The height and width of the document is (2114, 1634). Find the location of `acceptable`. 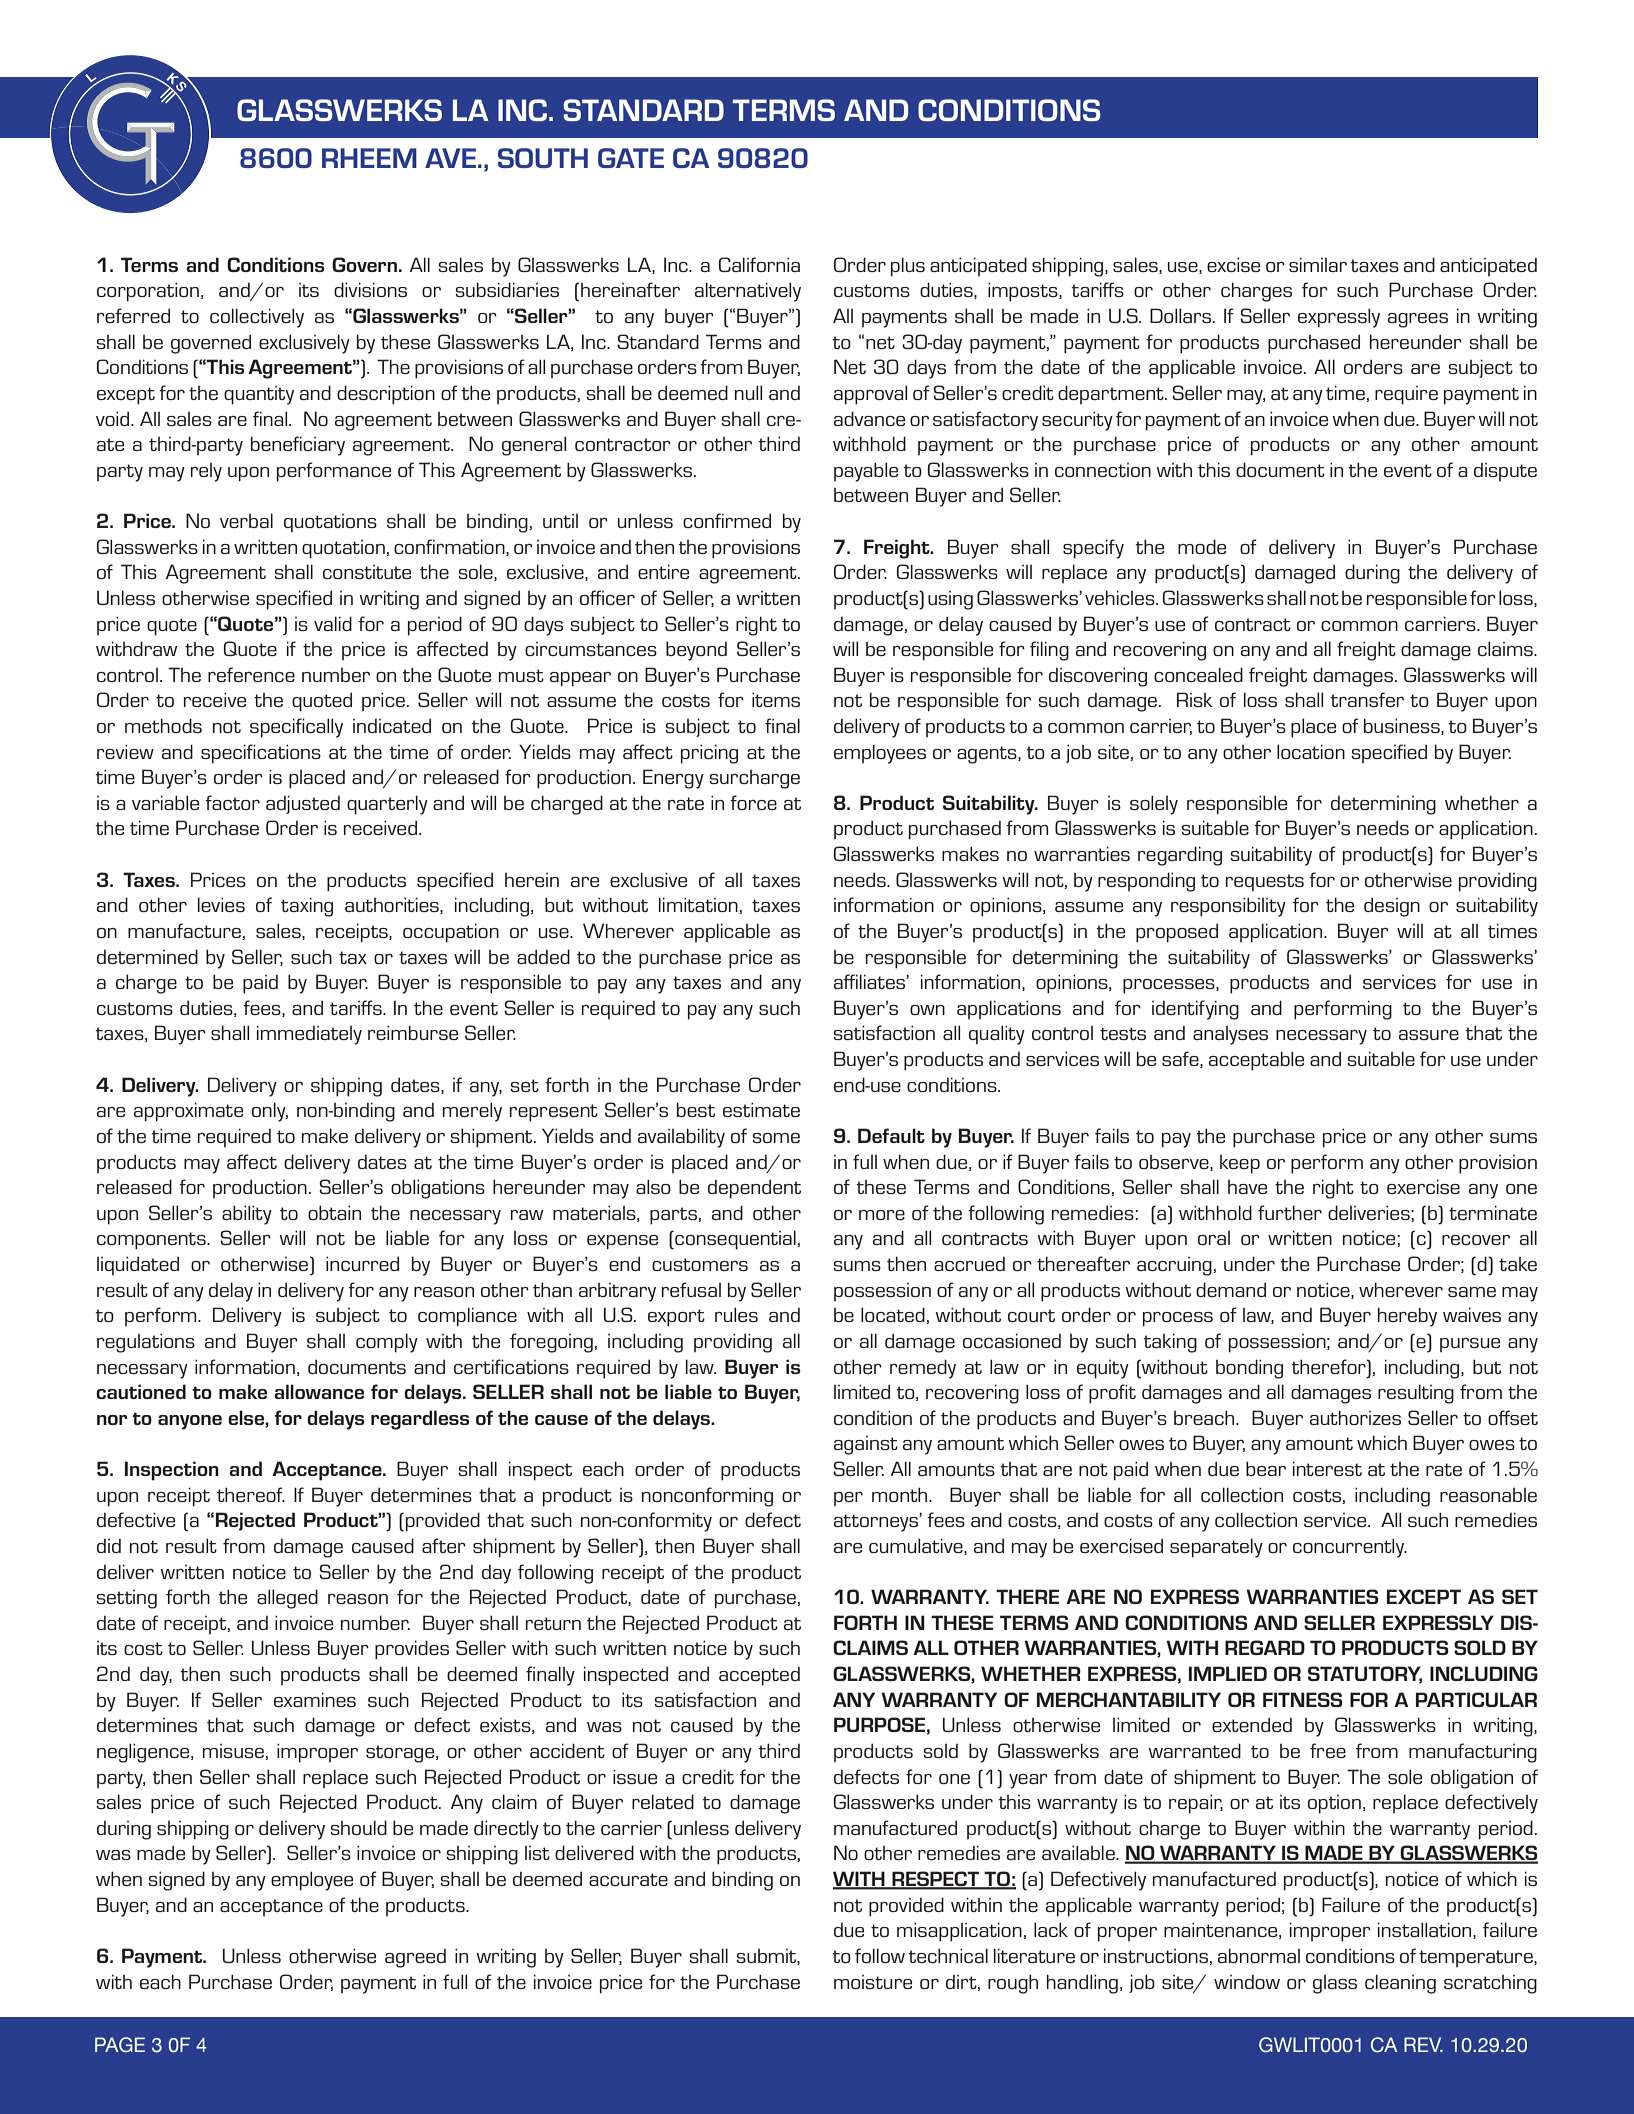

acceptable is located at coordinates (1256, 1061).
